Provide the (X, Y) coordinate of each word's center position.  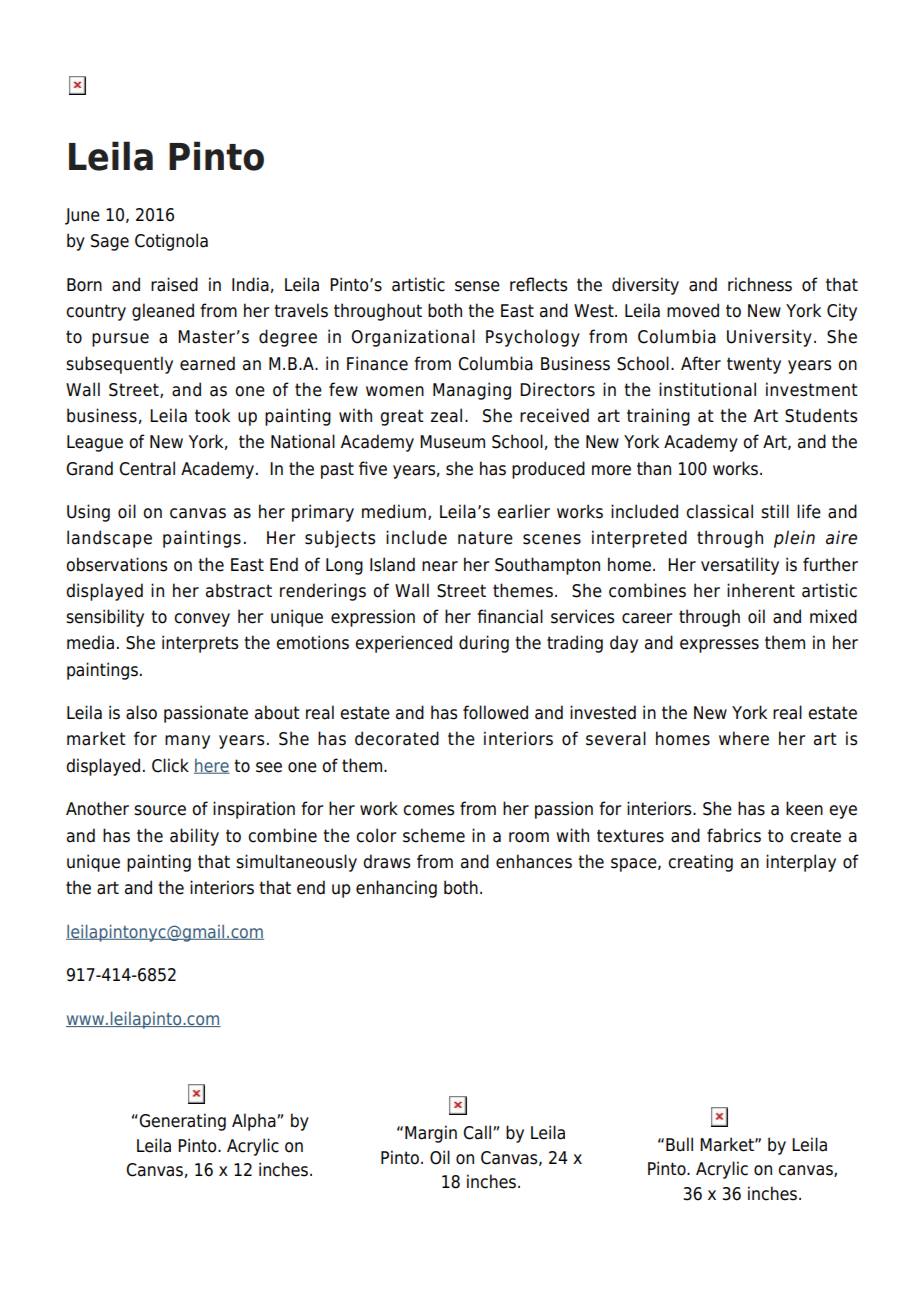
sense (477, 286)
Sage (110, 242)
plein (794, 539)
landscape (109, 539)
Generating (181, 1122)
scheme (434, 835)
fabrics (734, 835)
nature (485, 538)
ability (194, 837)
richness (760, 284)
